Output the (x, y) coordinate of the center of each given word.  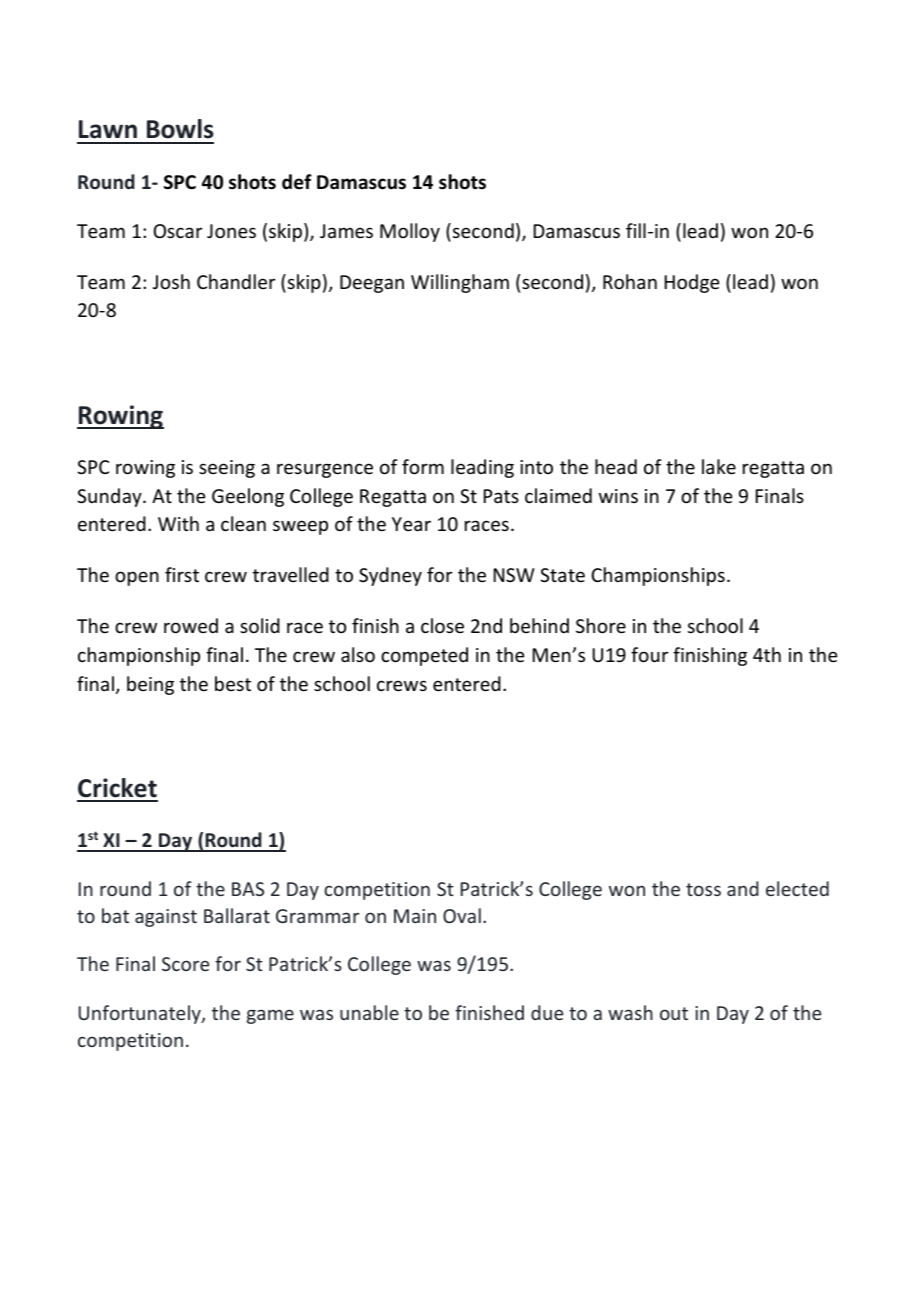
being (150, 685)
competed (424, 656)
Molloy (410, 232)
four (649, 654)
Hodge (692, 283)
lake (719, 466)
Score (185, 964)
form (423, 466)
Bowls (180, 129)
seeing (227, 469)
